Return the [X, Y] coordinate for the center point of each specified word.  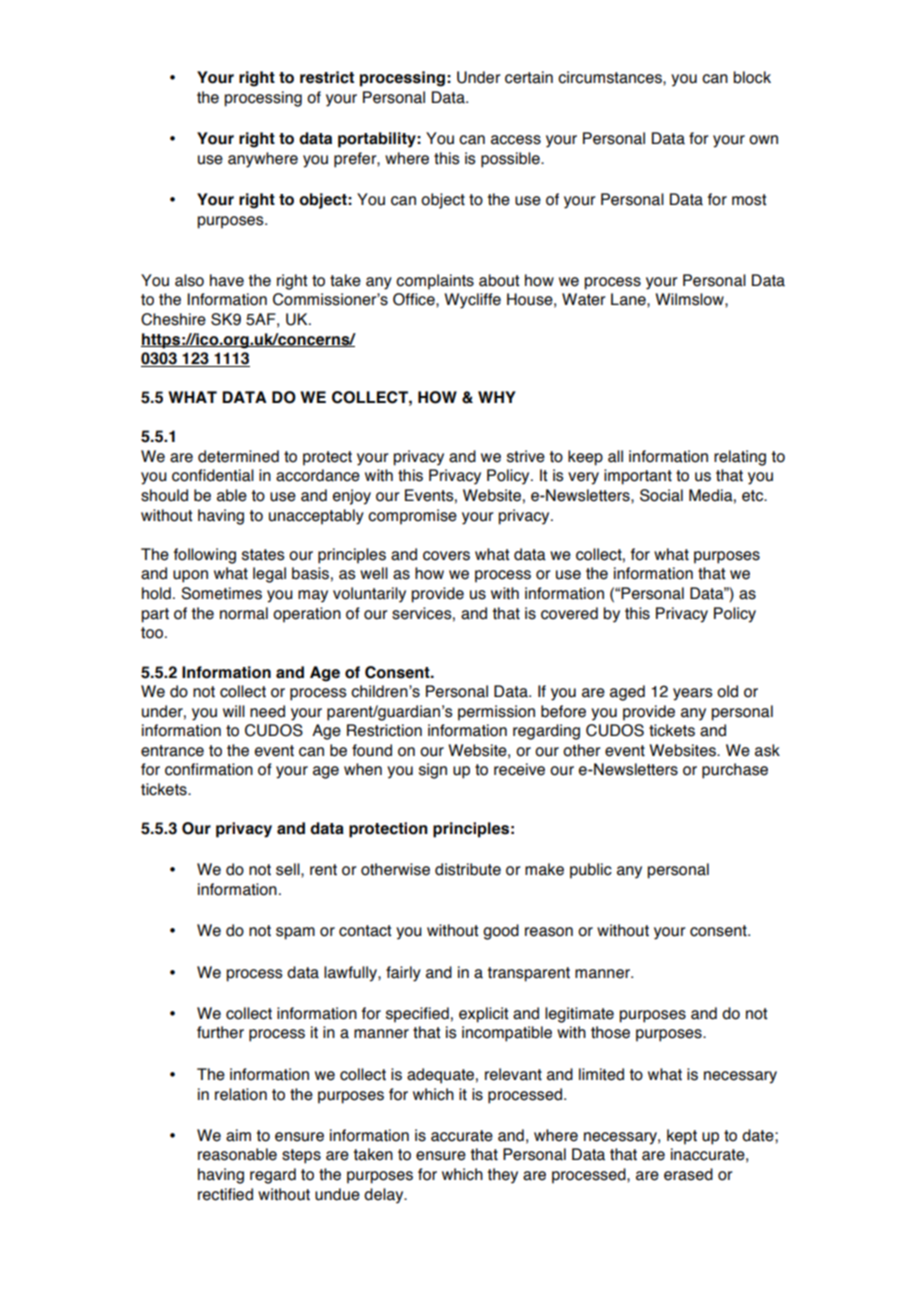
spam [295, 933]
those [610, 1032]
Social [661, 495]
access [516, 140]
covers [446, 556]
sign [433, 771]
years [693, 694]
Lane [629, 299]
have [227, 280]
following [205, 556]
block [752, 77]
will [234, 711]
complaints [435, 282]
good [501, 932]
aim [238, 1135]
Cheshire [173, 319]
